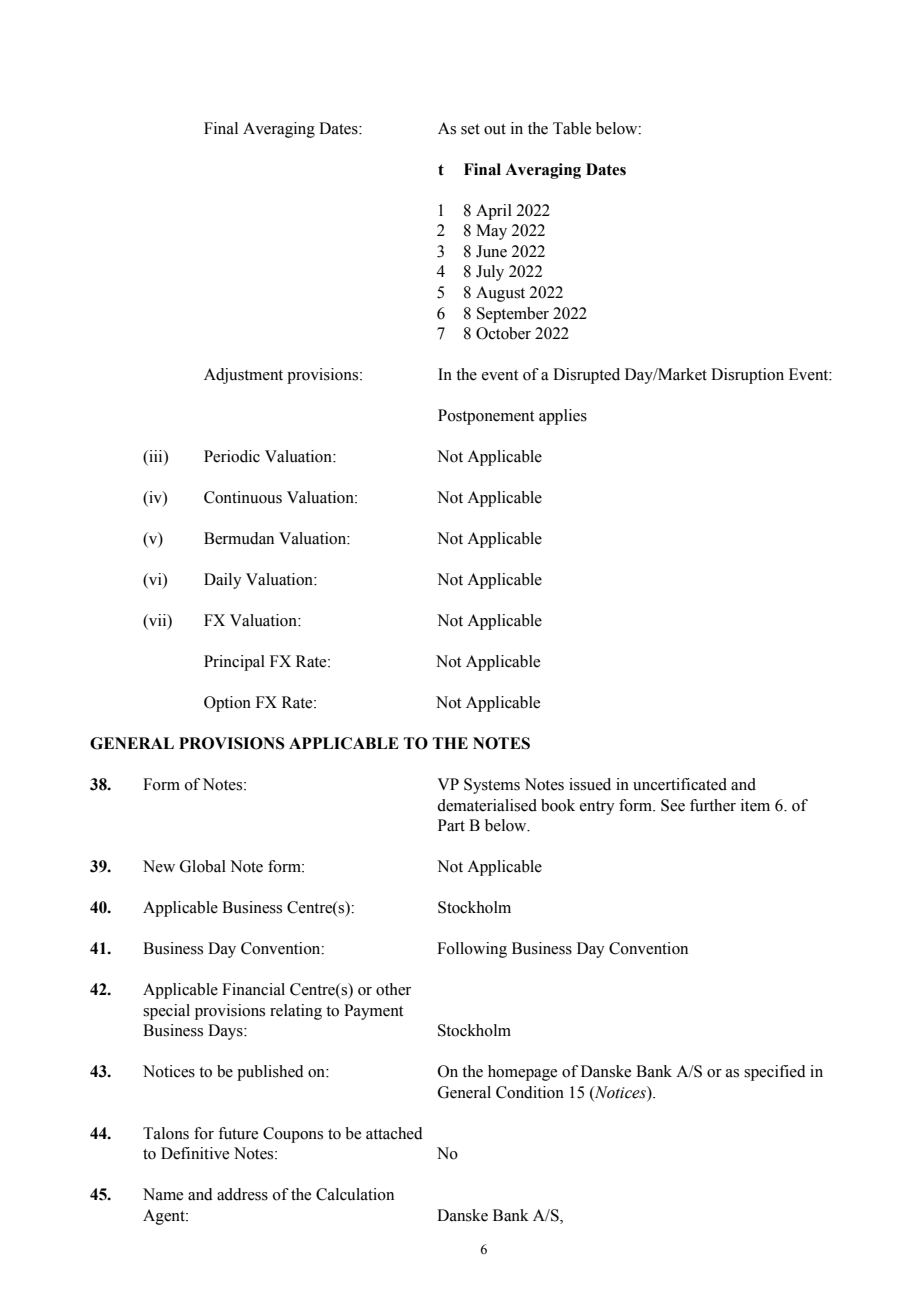 This page has height=1308, width=924. I want to click on set, so click(470, 129).
